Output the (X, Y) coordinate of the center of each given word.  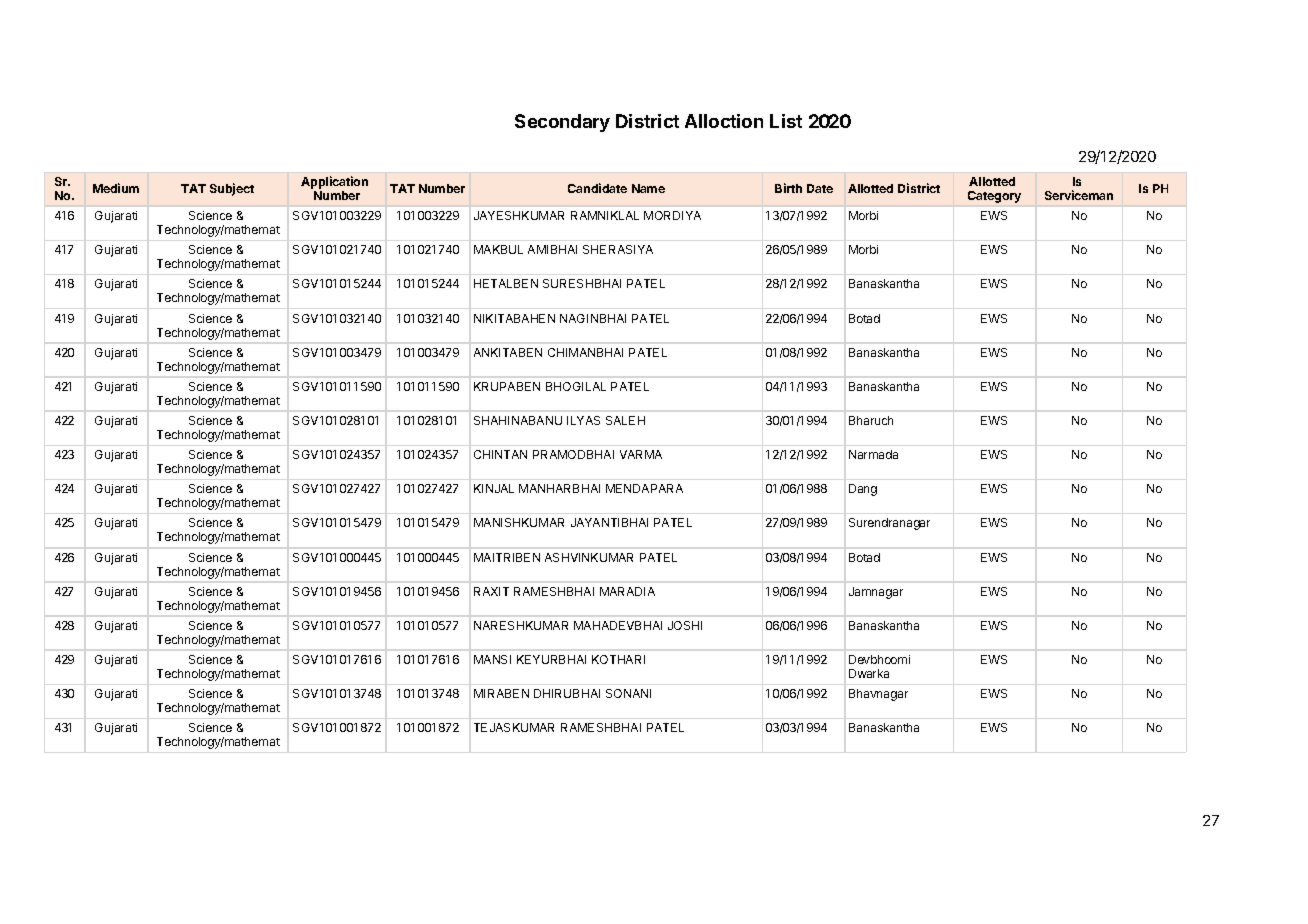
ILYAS (583, 420)
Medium (116, 188)
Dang (863, 490)
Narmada (873, 454)
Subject (232, 189)
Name (648, 188)
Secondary (562, 123)
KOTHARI (618, 659)
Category (994, 197)
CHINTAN (500, 454)
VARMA (641, 454)
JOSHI (685, 625)
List (786, 121)
